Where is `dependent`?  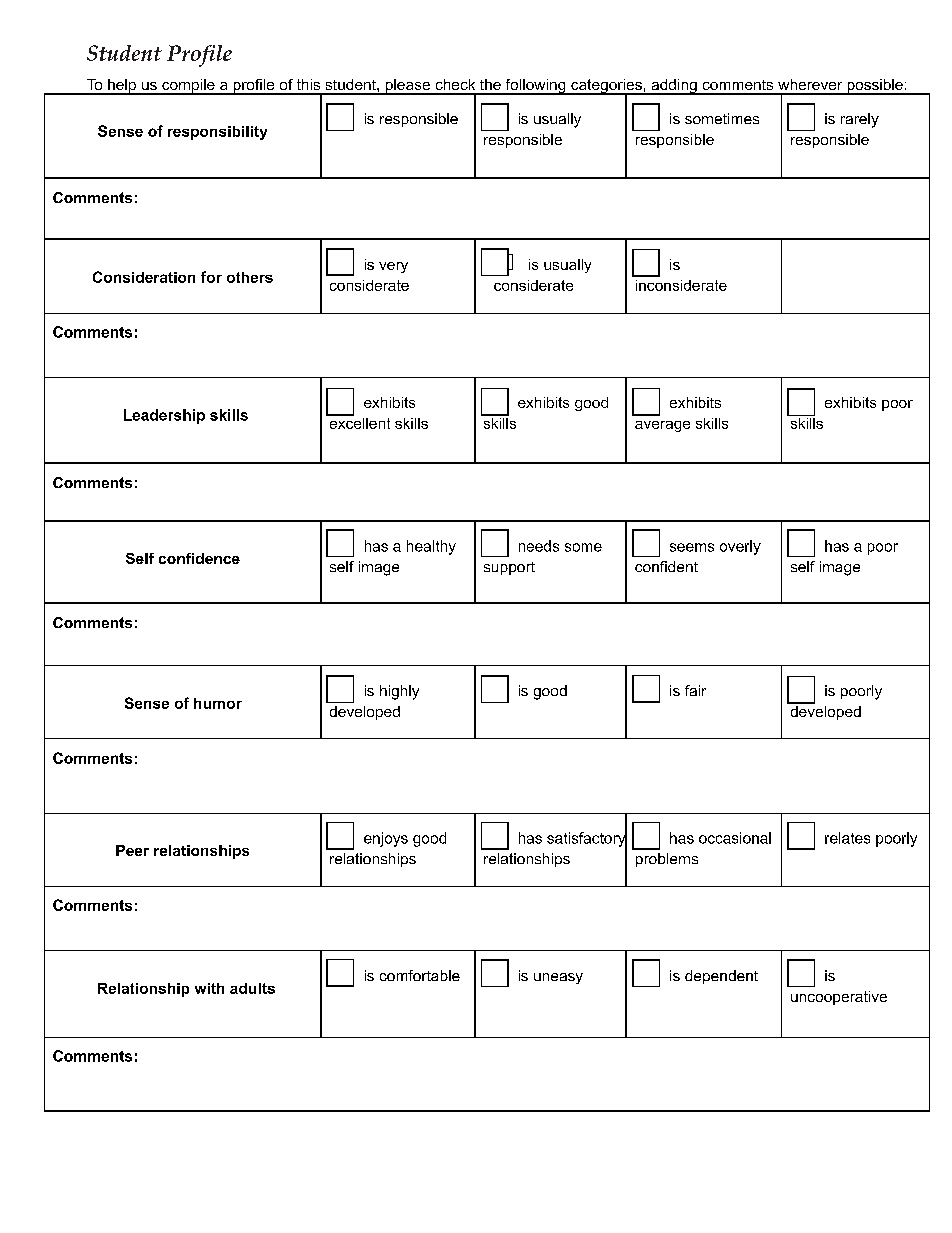 dependent is located at coordinates (721, 977).
